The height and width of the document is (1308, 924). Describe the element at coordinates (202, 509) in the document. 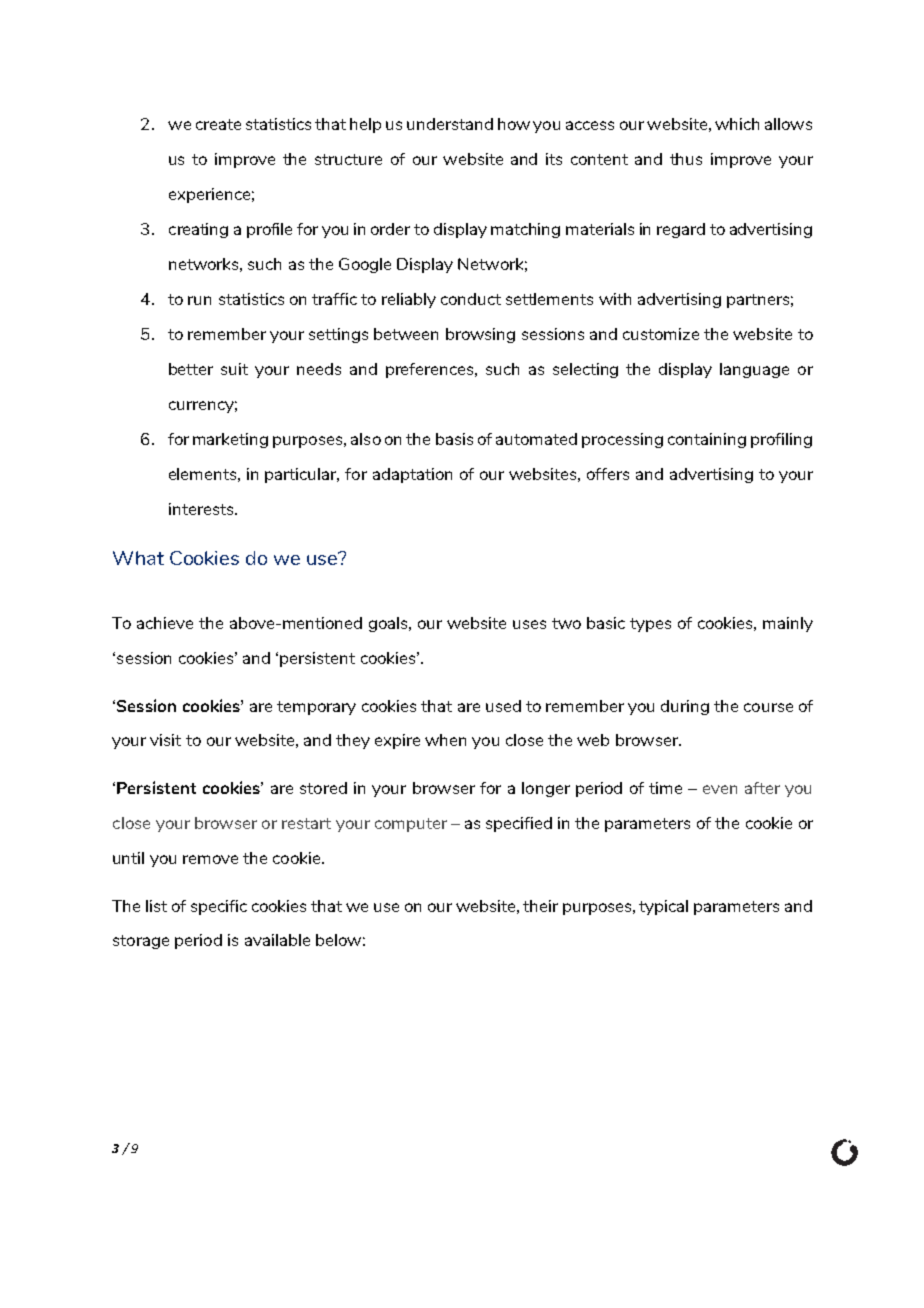

I see `interests` at that location.
